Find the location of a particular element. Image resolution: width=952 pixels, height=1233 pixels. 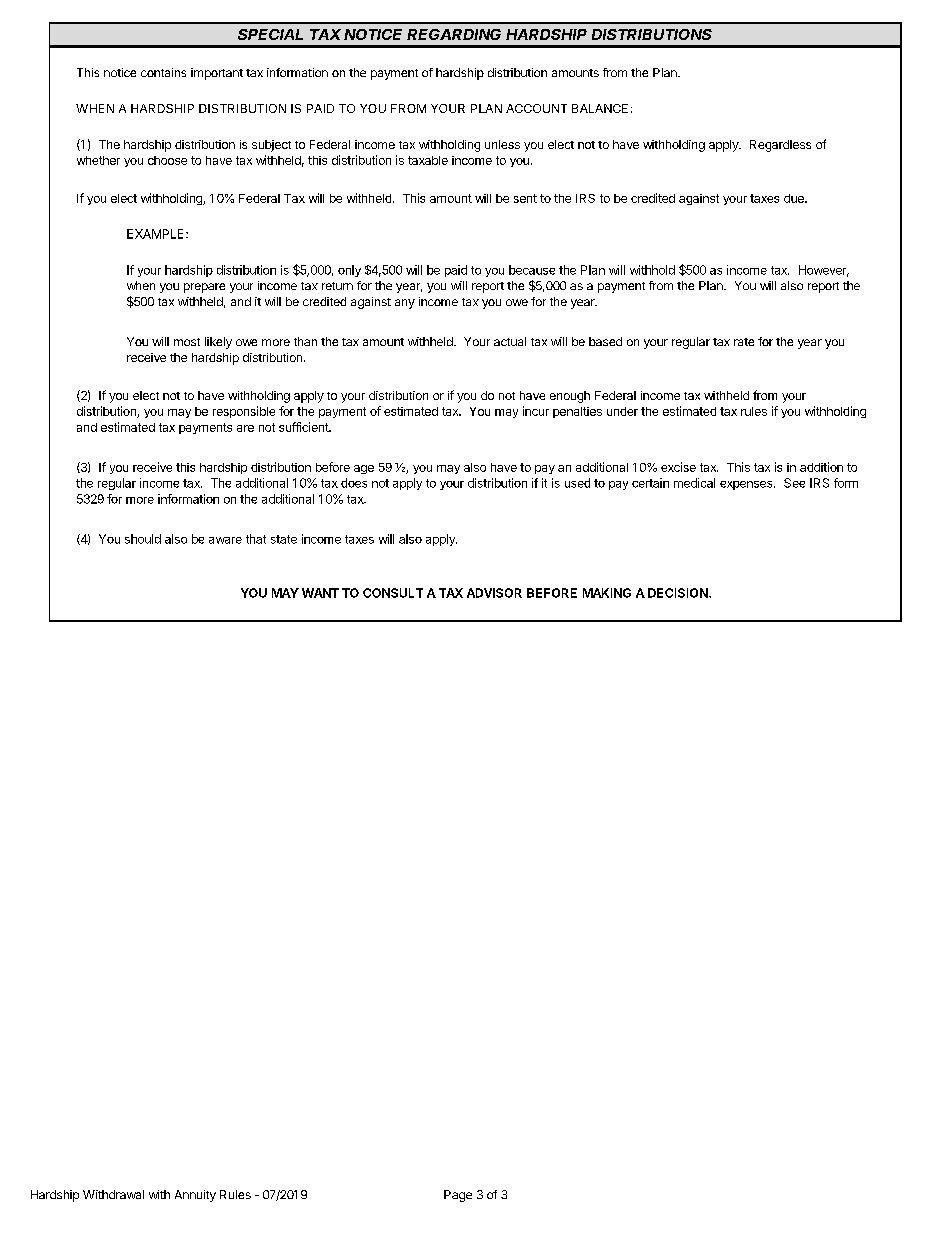

contains is located at coordinates (163, 72).
